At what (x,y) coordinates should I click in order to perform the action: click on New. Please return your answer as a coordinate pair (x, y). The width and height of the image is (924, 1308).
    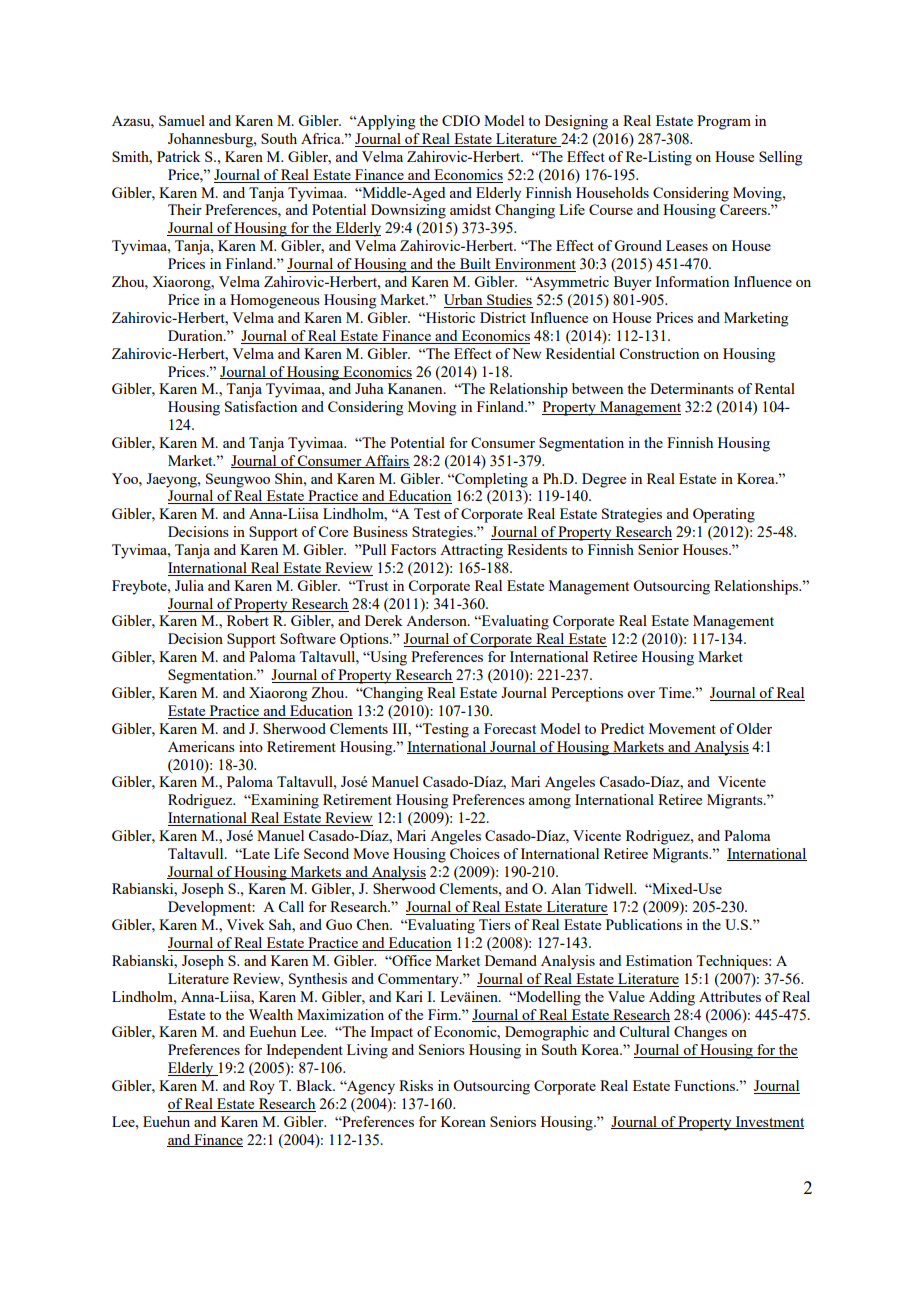
    Looking at the image, I should click on (527, 353).
